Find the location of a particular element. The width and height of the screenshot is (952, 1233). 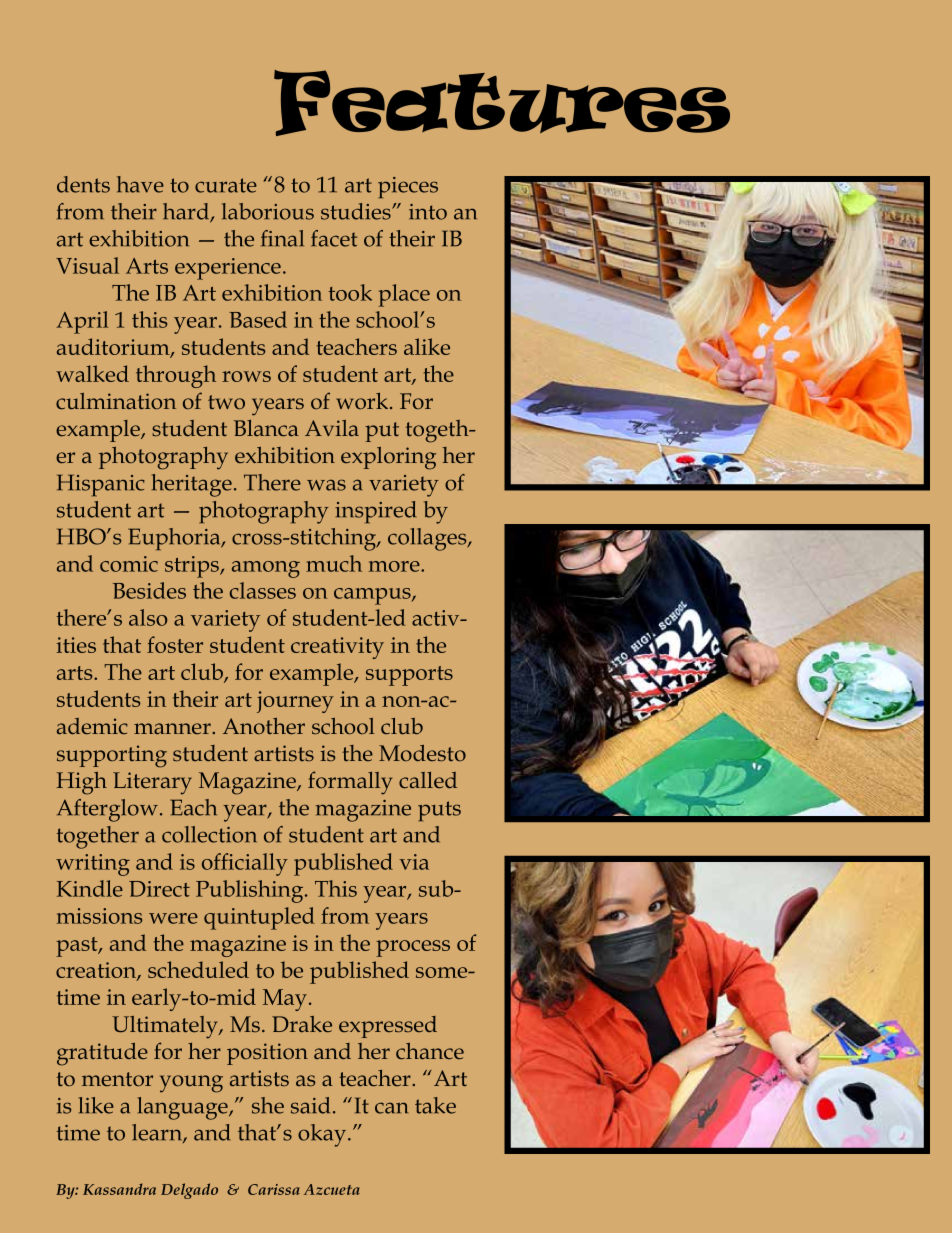

auditorium is located at coordinates (114, 348).
